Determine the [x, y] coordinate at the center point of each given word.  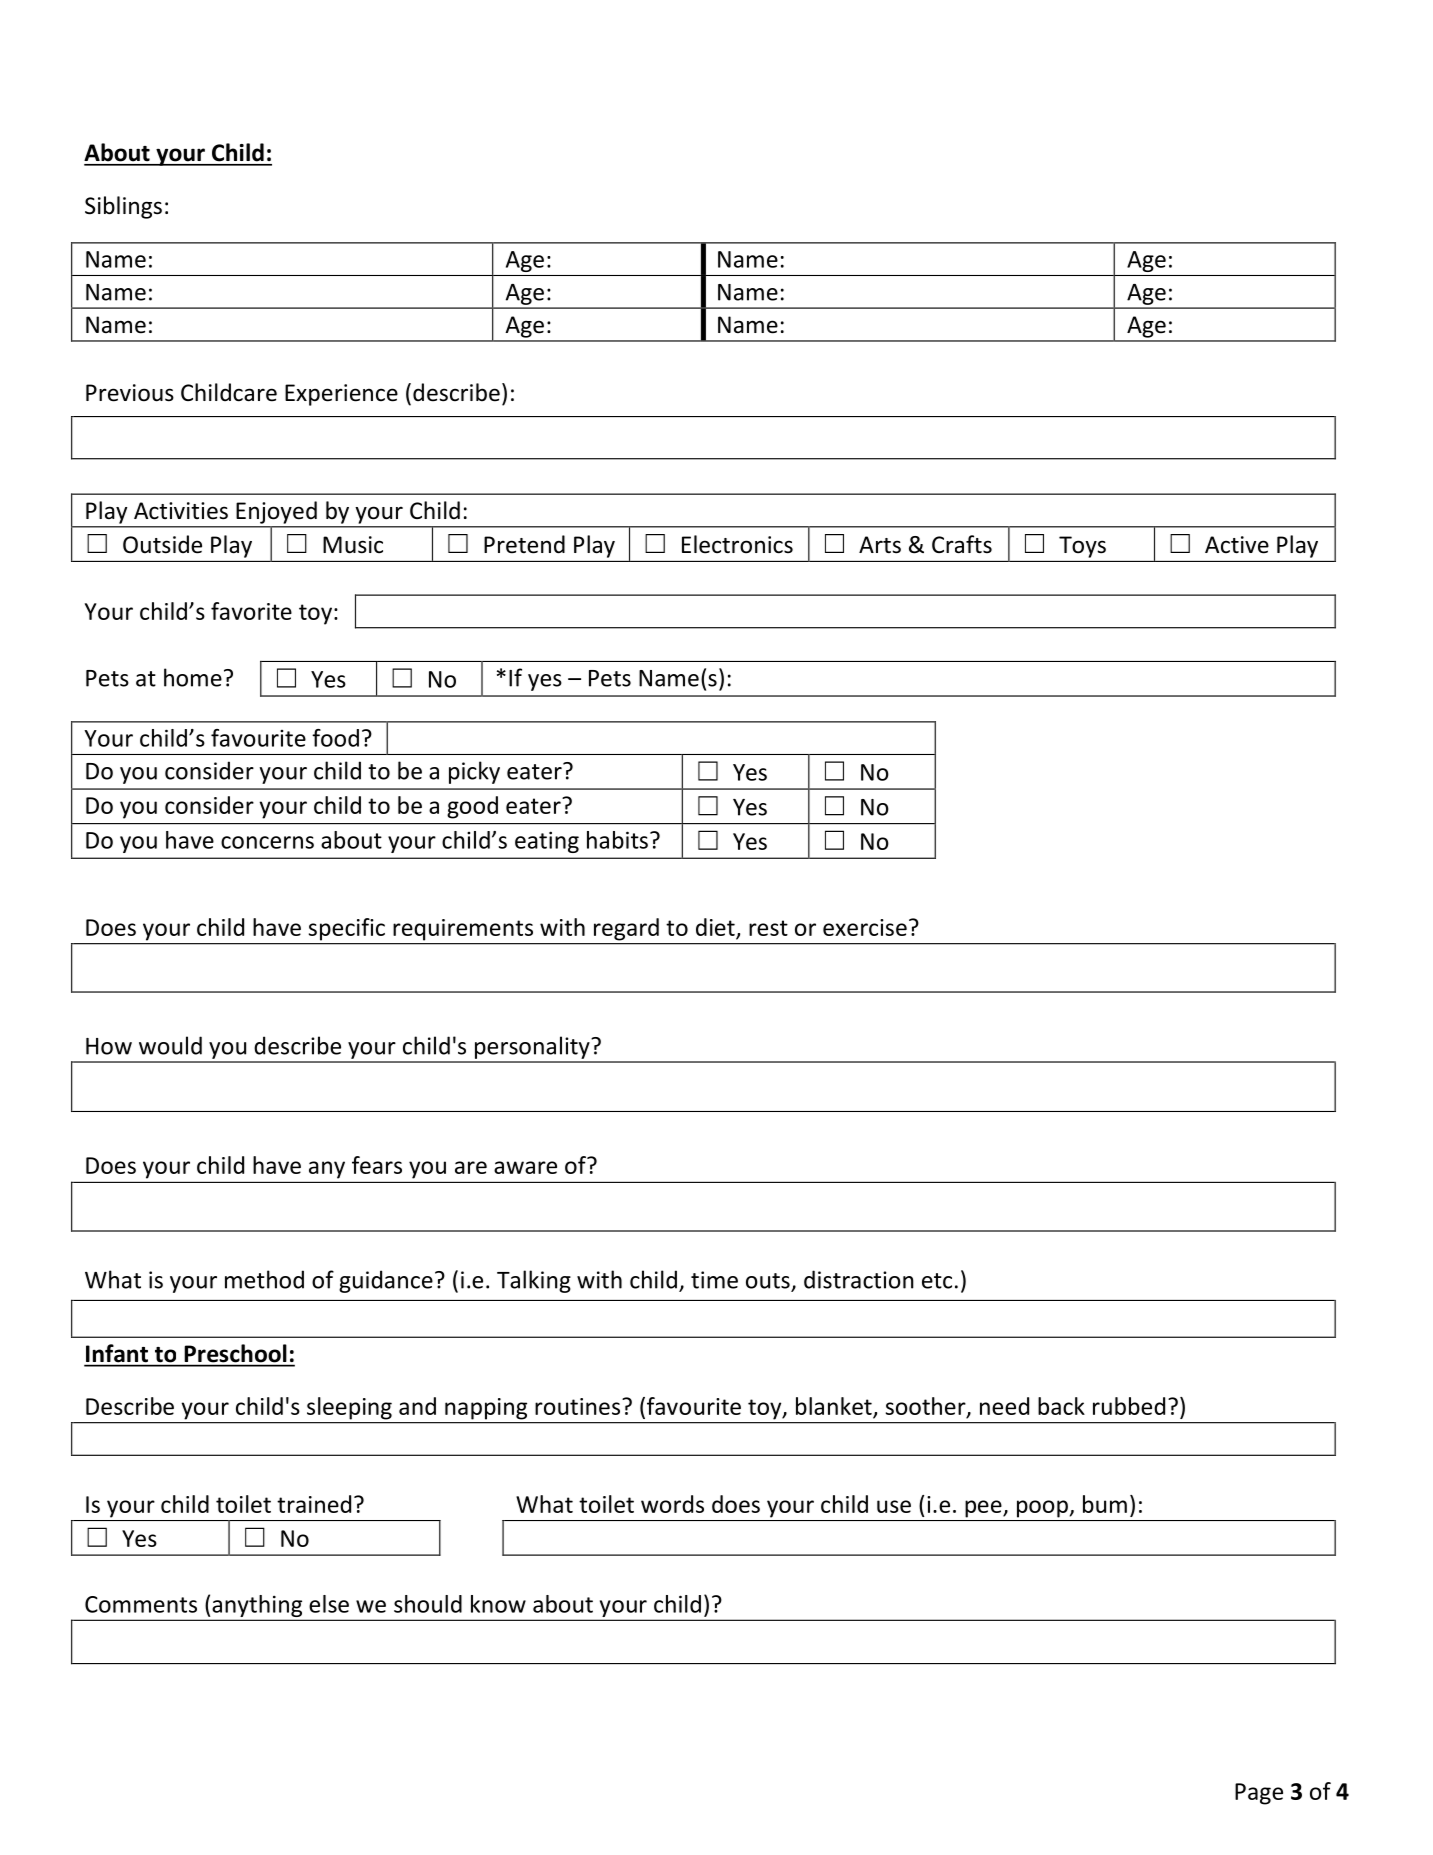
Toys [1082, 547]
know [498, 1604]
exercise [865, 927]
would [170, 1045]
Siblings [123, 207]
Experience [341, 395]
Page [1259, 1794]
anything [257, 1606]
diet [715, 927]
